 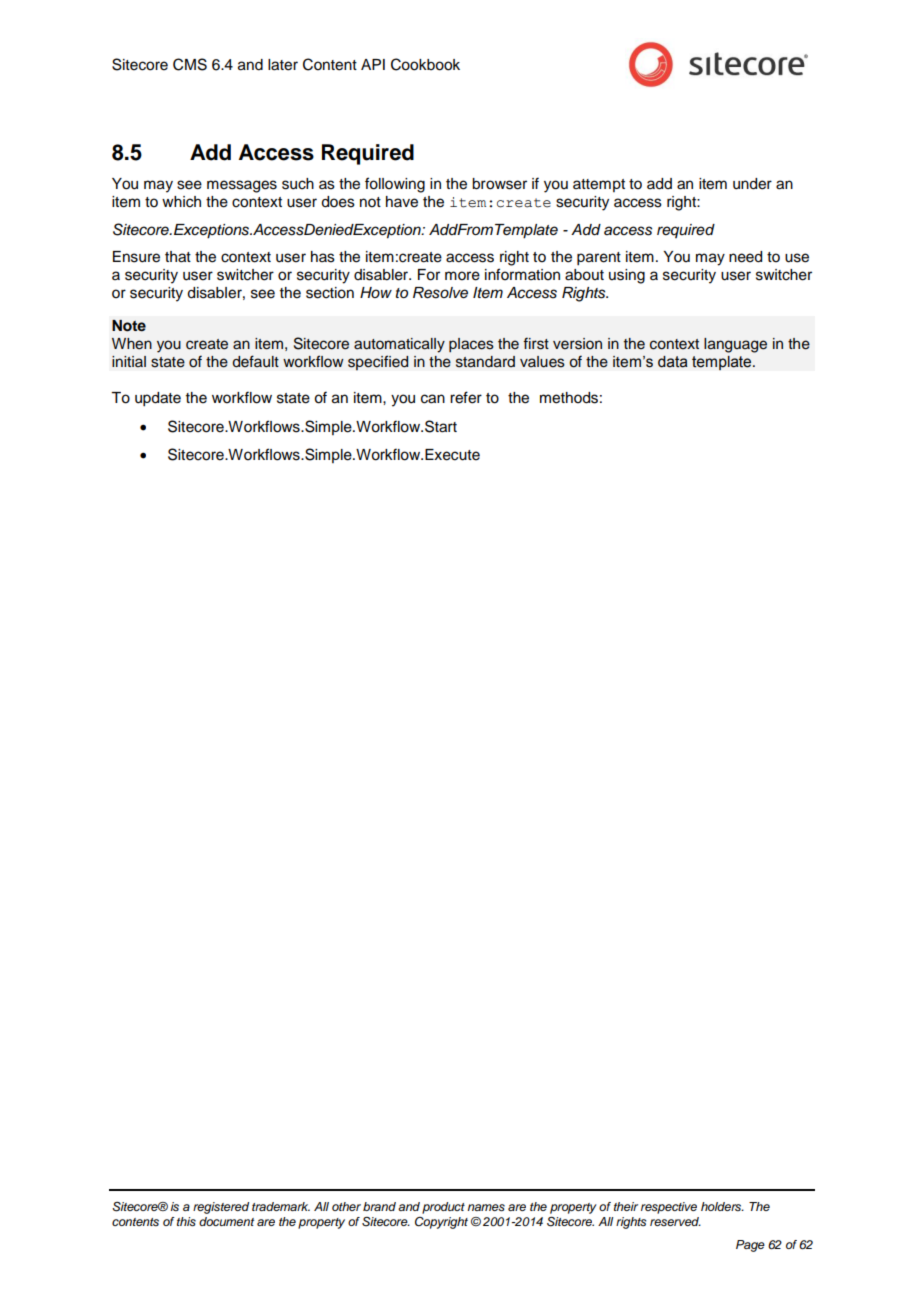 What do you see at coordinates (735, 345) in the screenshot?
I see `language` at bounding box center [735, 345].
